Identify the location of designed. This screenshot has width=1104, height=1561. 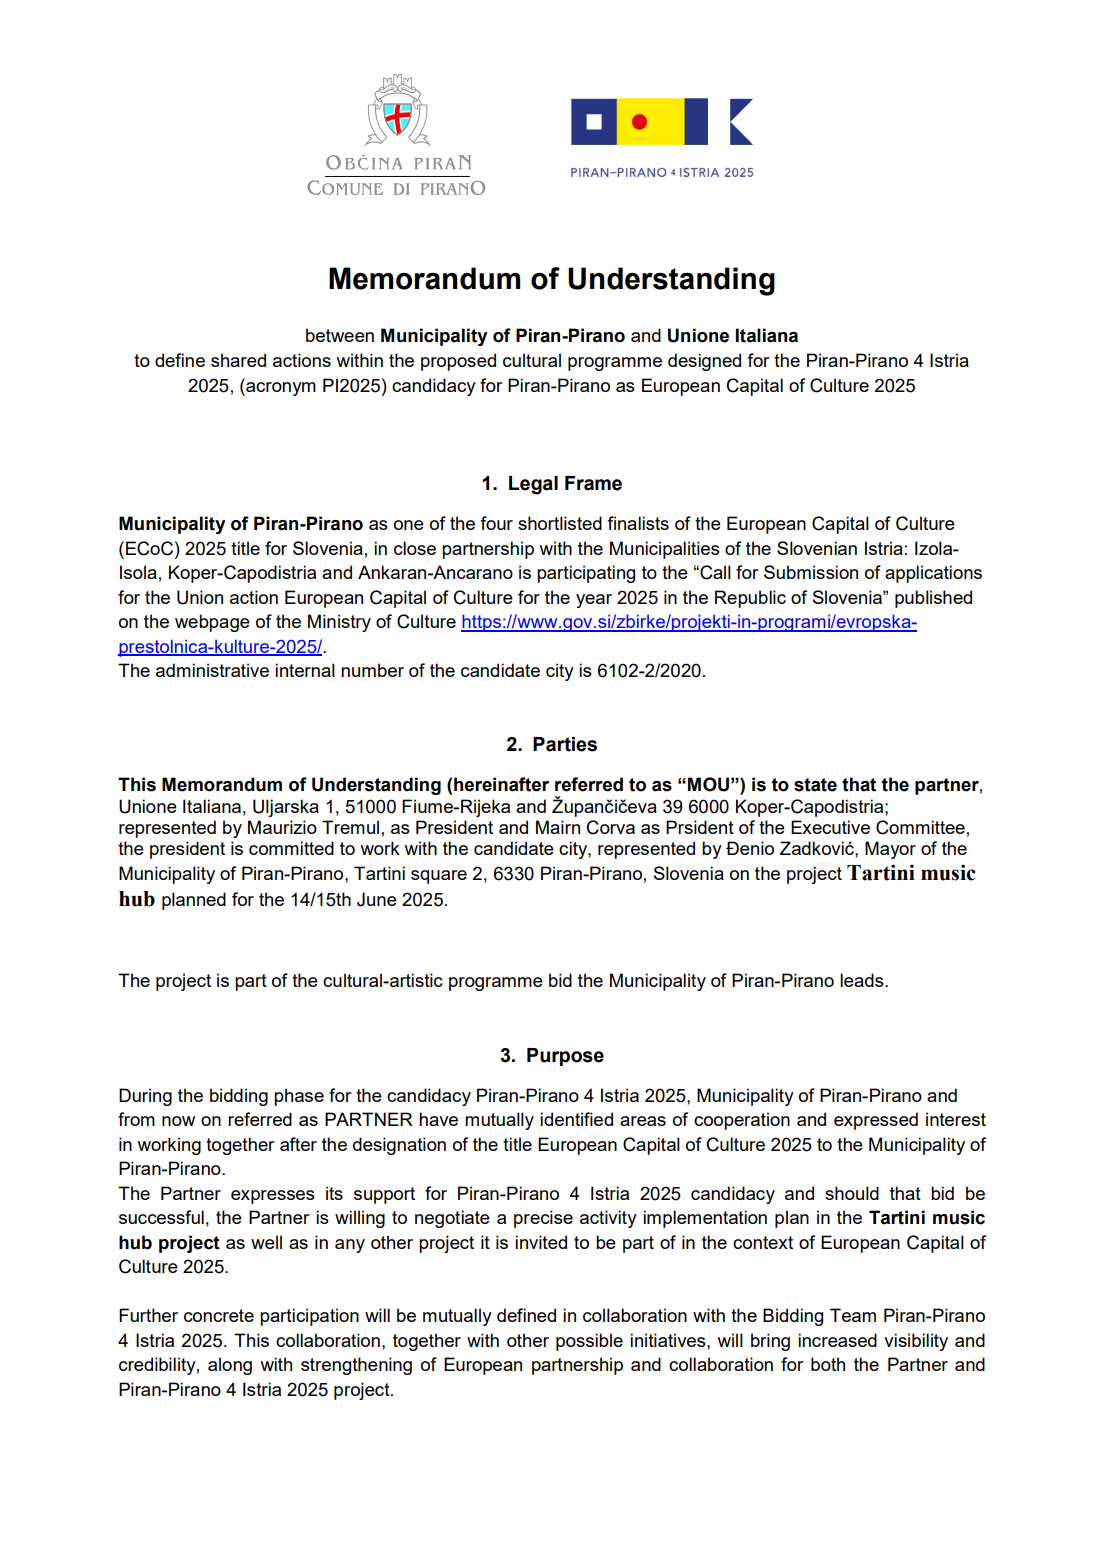
(704, 362).
